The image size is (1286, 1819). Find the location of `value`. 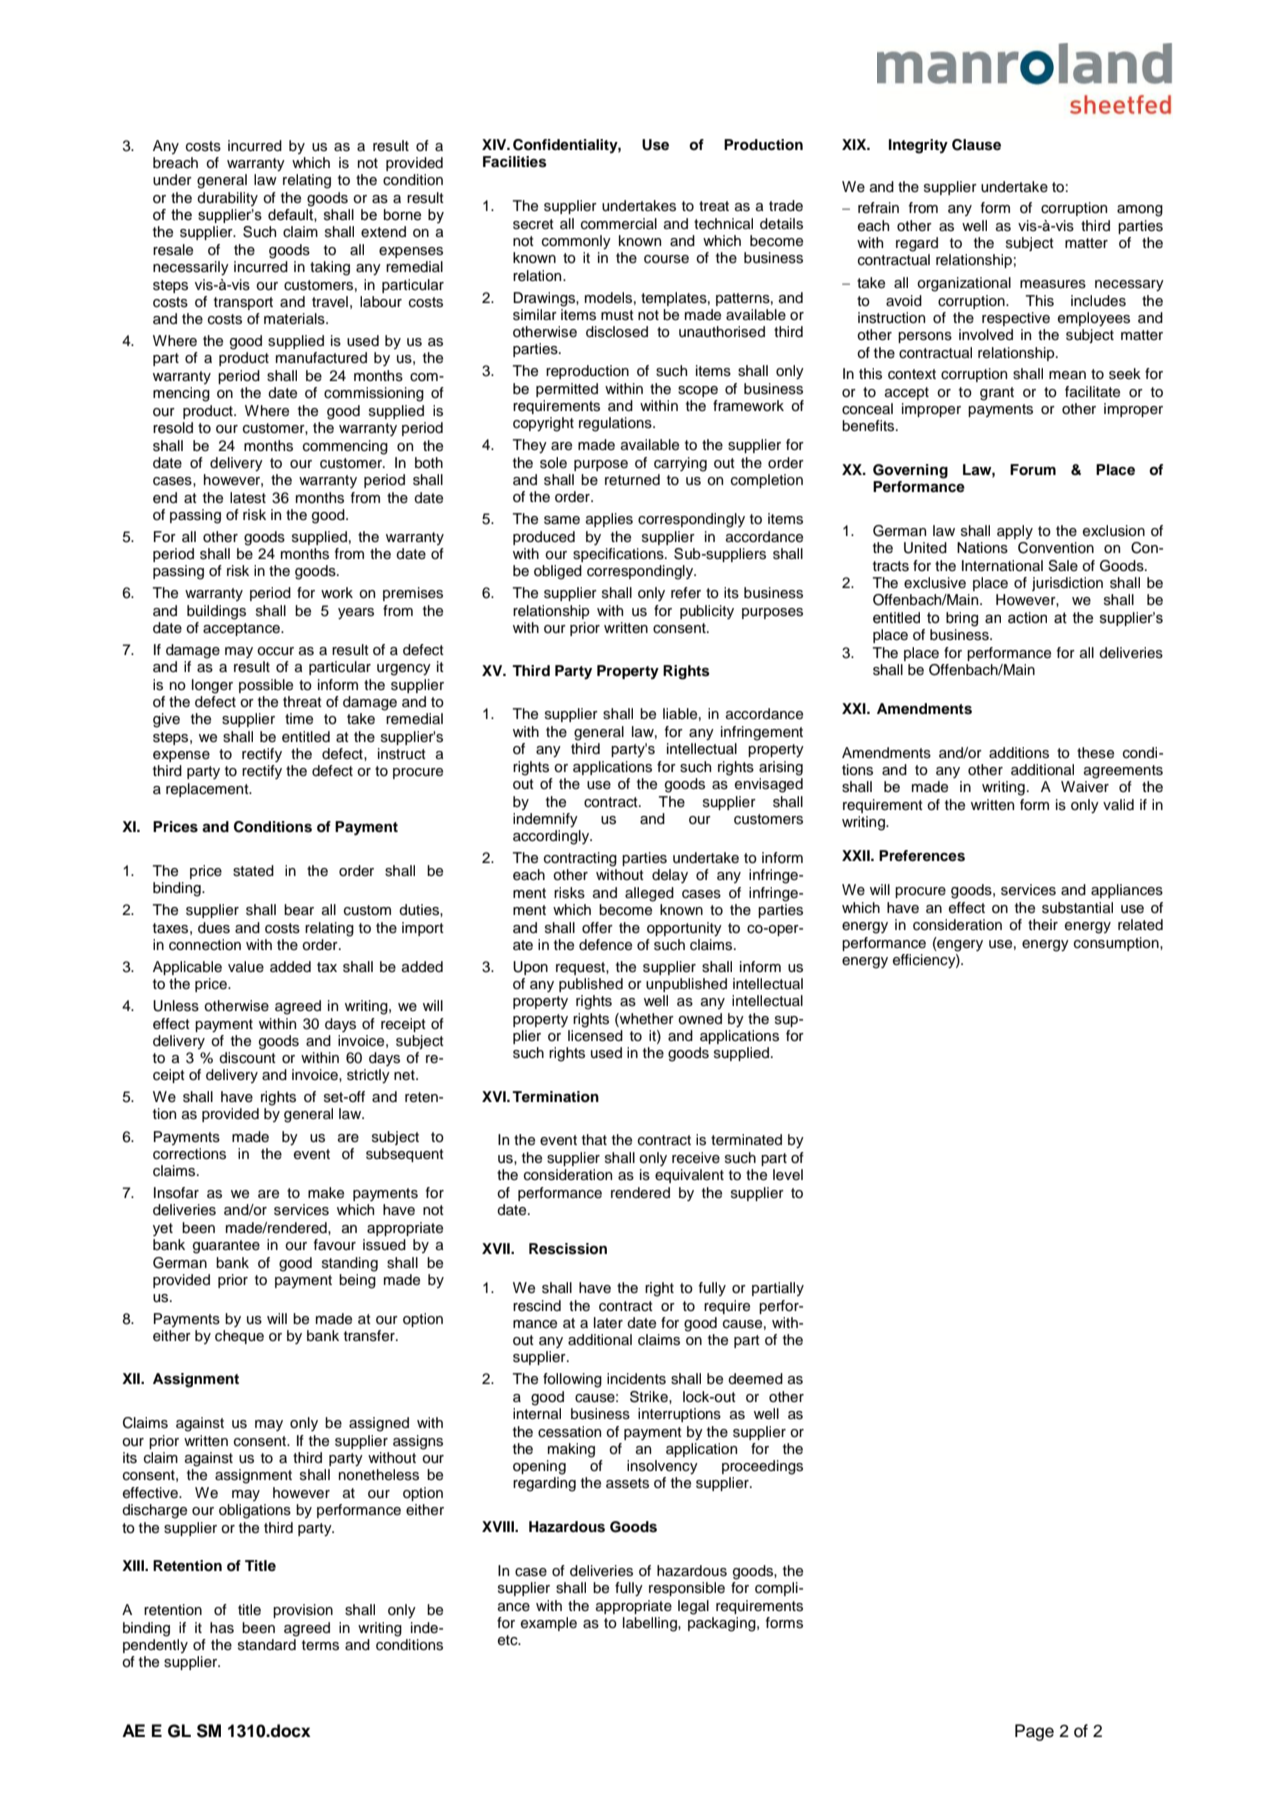

value is located at coordinates (246, 967).
